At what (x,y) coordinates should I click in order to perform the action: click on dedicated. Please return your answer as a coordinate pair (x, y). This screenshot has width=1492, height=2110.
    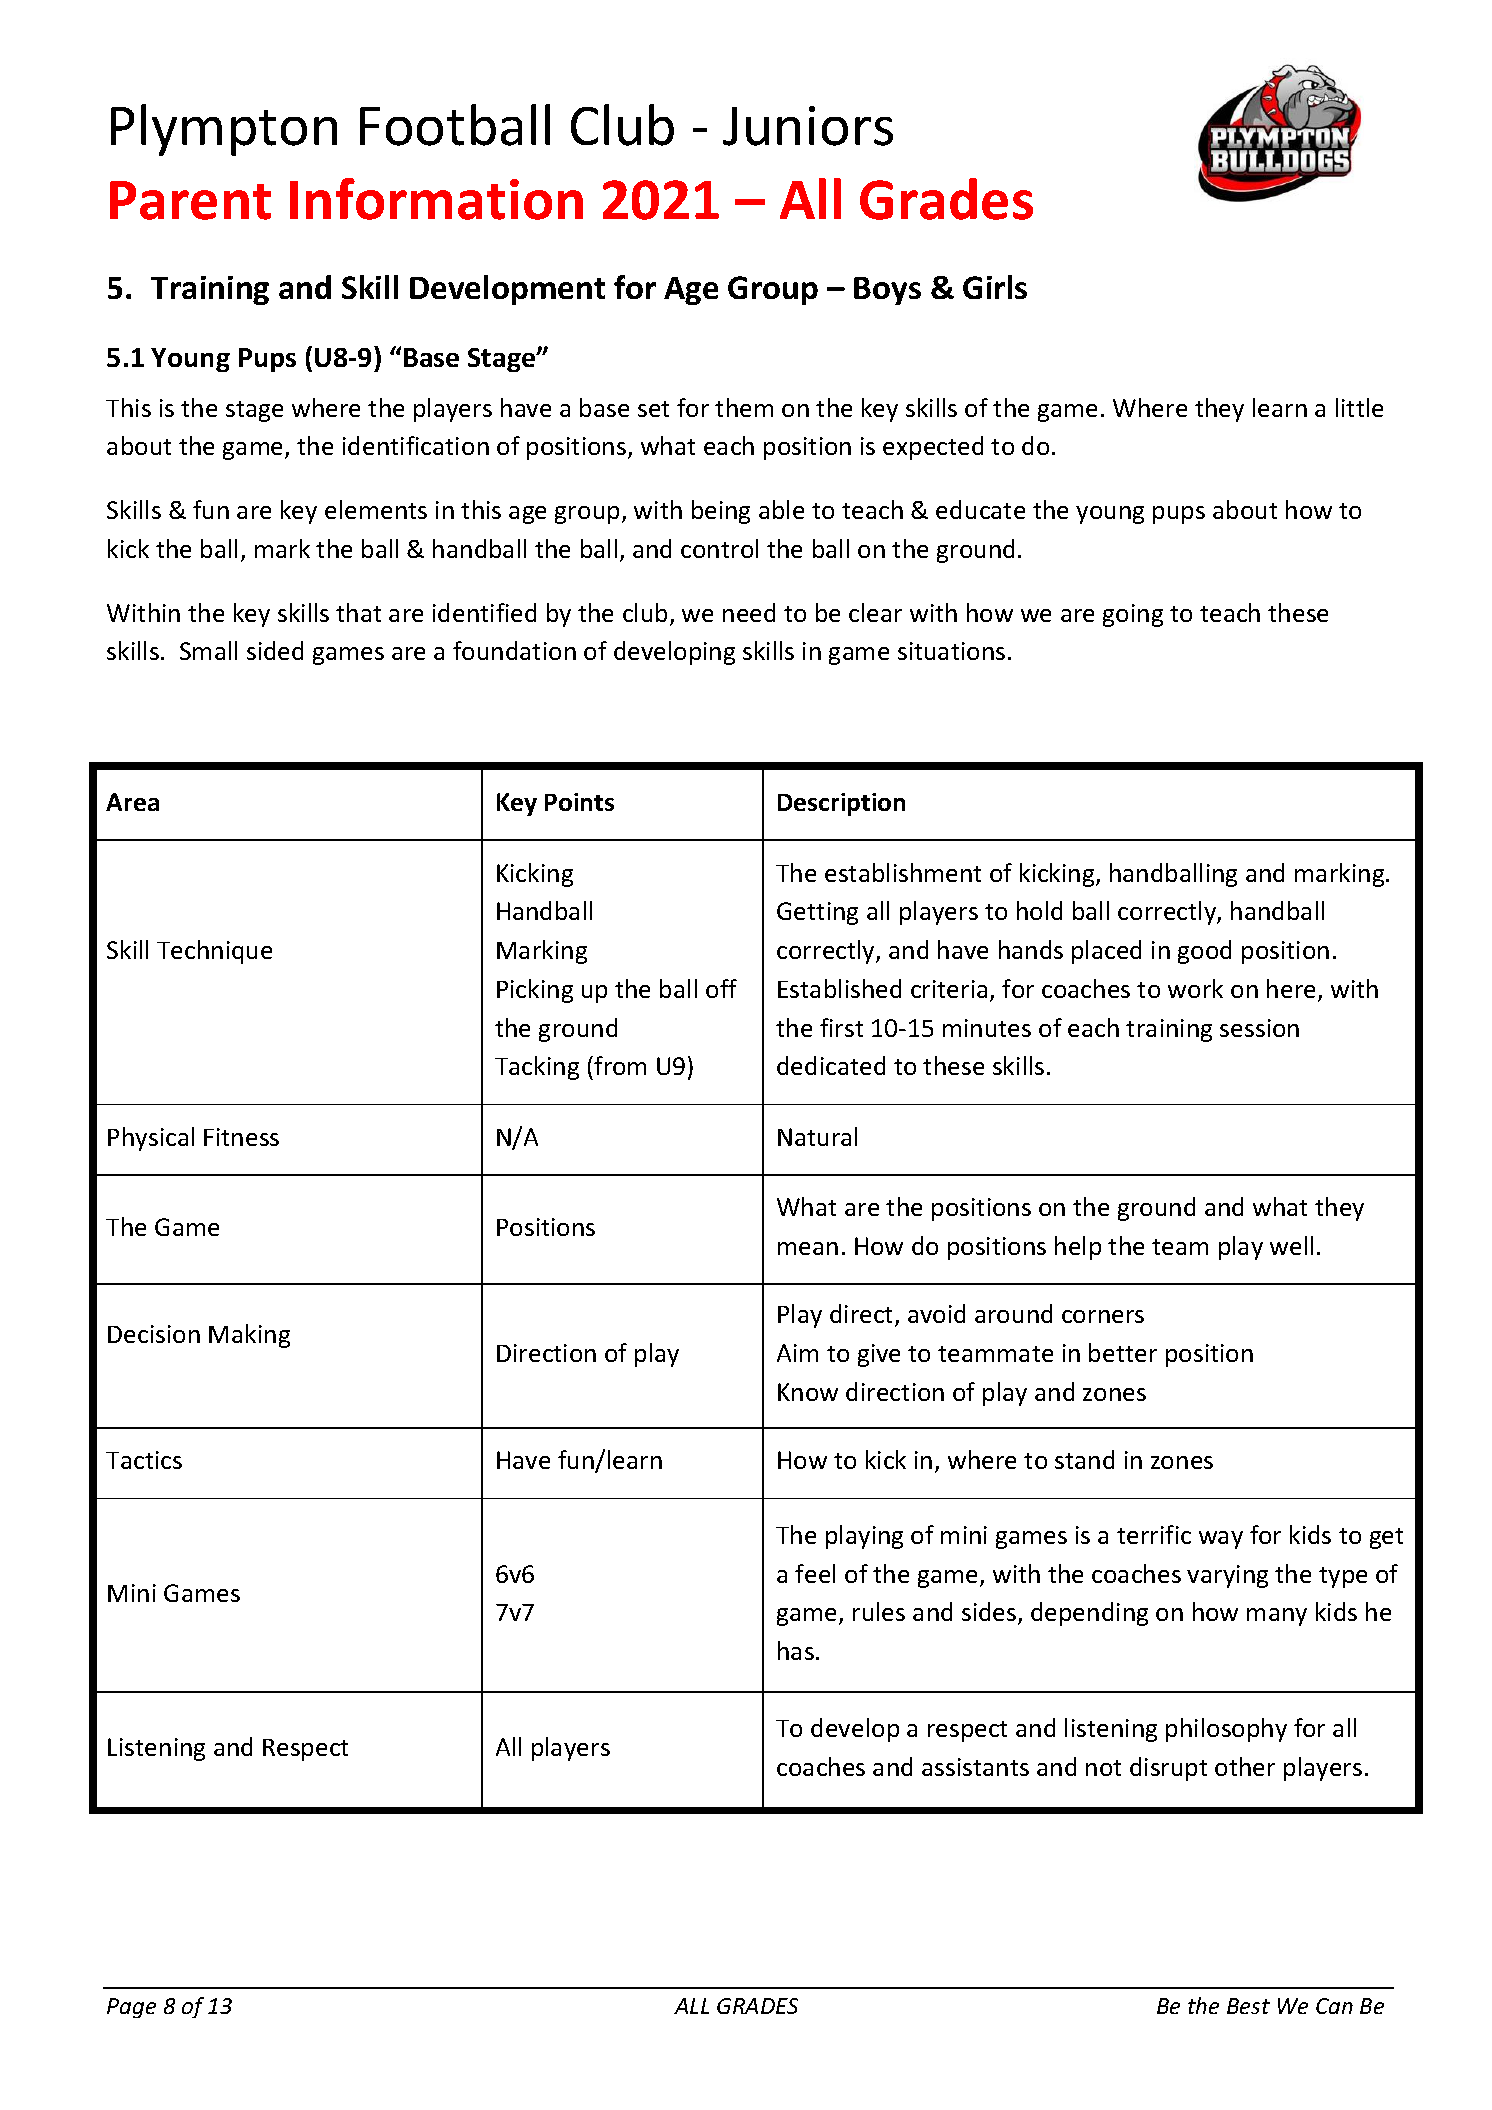
    Looking at the image, I should click on (831, 1065).
